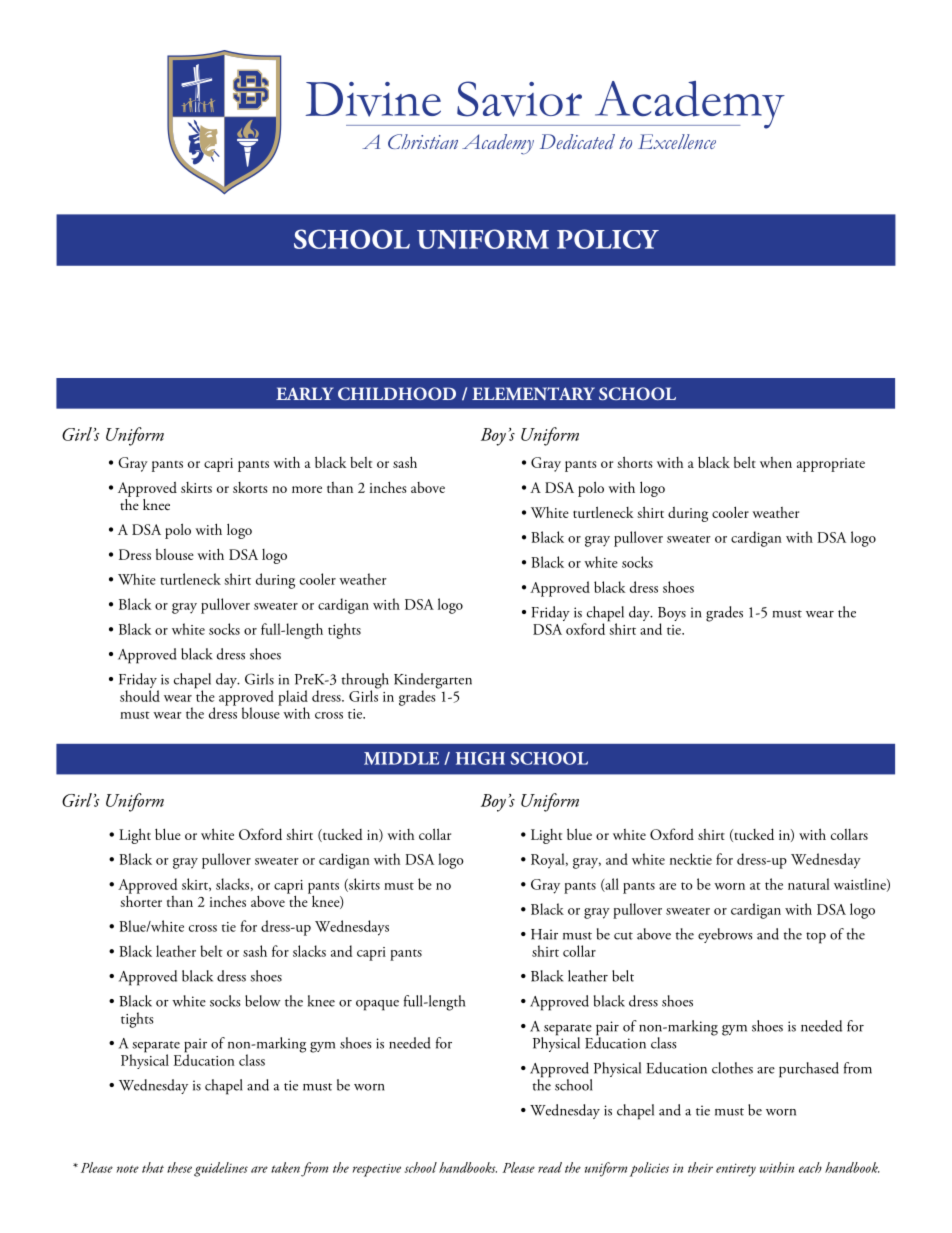  Describe the element at coordinates (550, 1167) in the image. I see `read` at that location.
